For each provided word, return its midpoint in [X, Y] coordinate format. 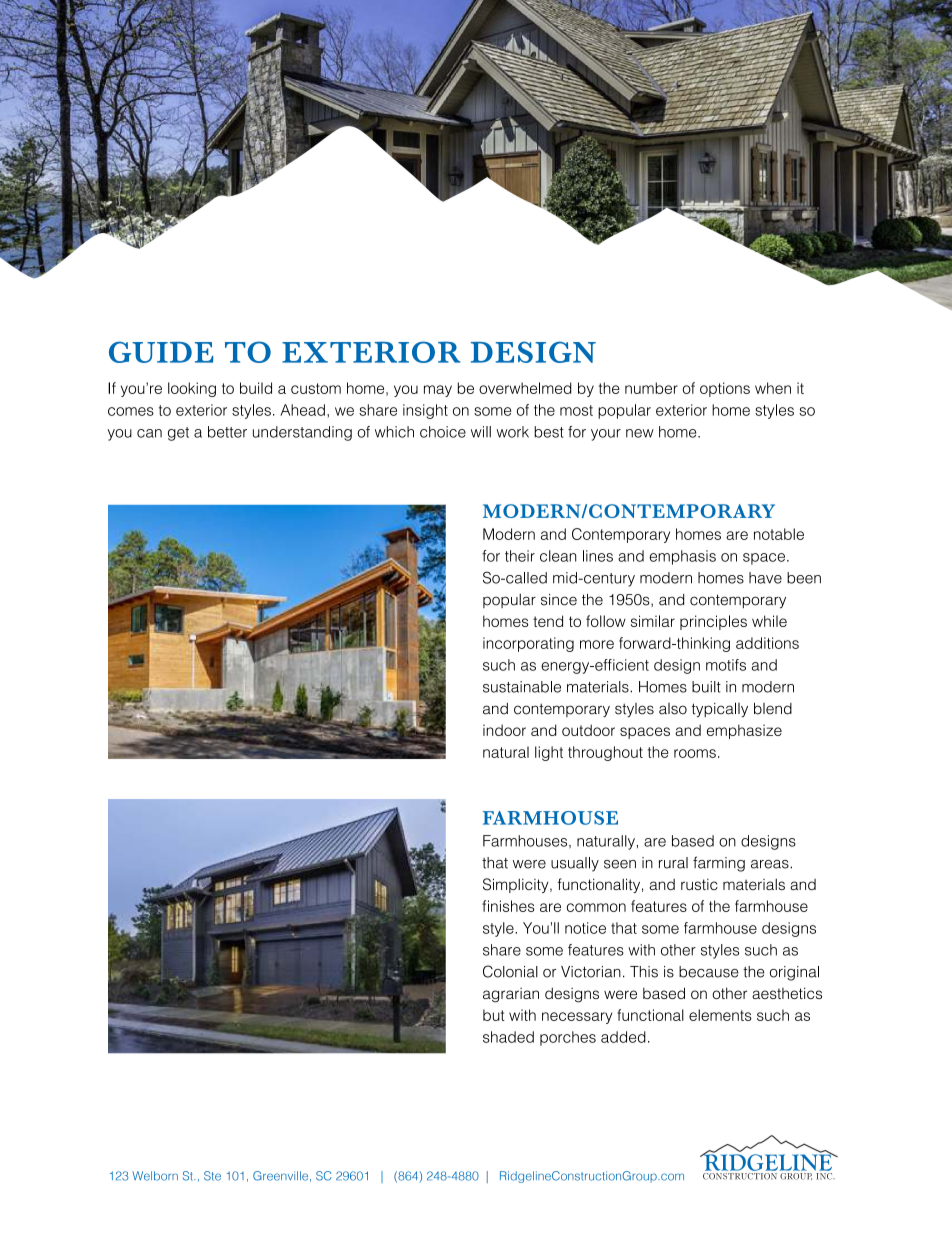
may [438, 391]
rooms [695, 753]
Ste [212, 1176]
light [549, 753]
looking [192, 389]
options [725, 389]
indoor [504, 730]
